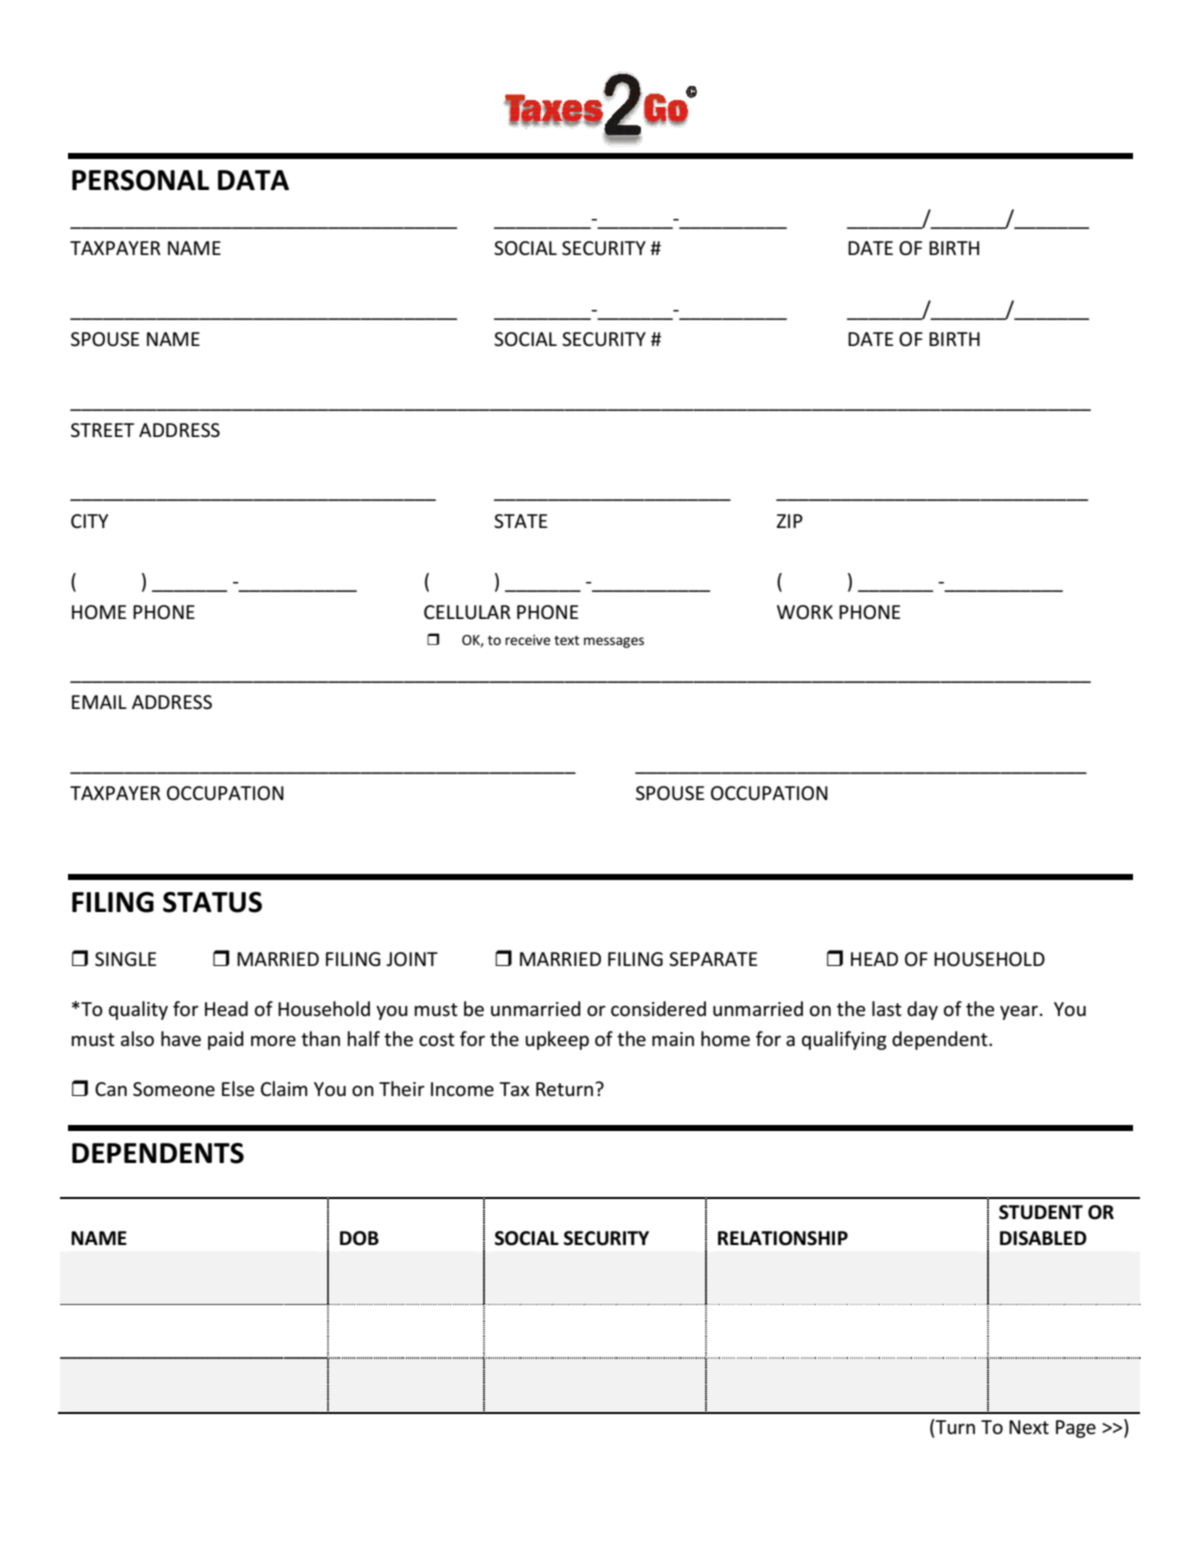 Image resolution: width=1200 pixels, height=1553 pixels. Describe the element at coordinates (783, 1238) in the screenshot. I see `RELATIONSHIP` at that location.
